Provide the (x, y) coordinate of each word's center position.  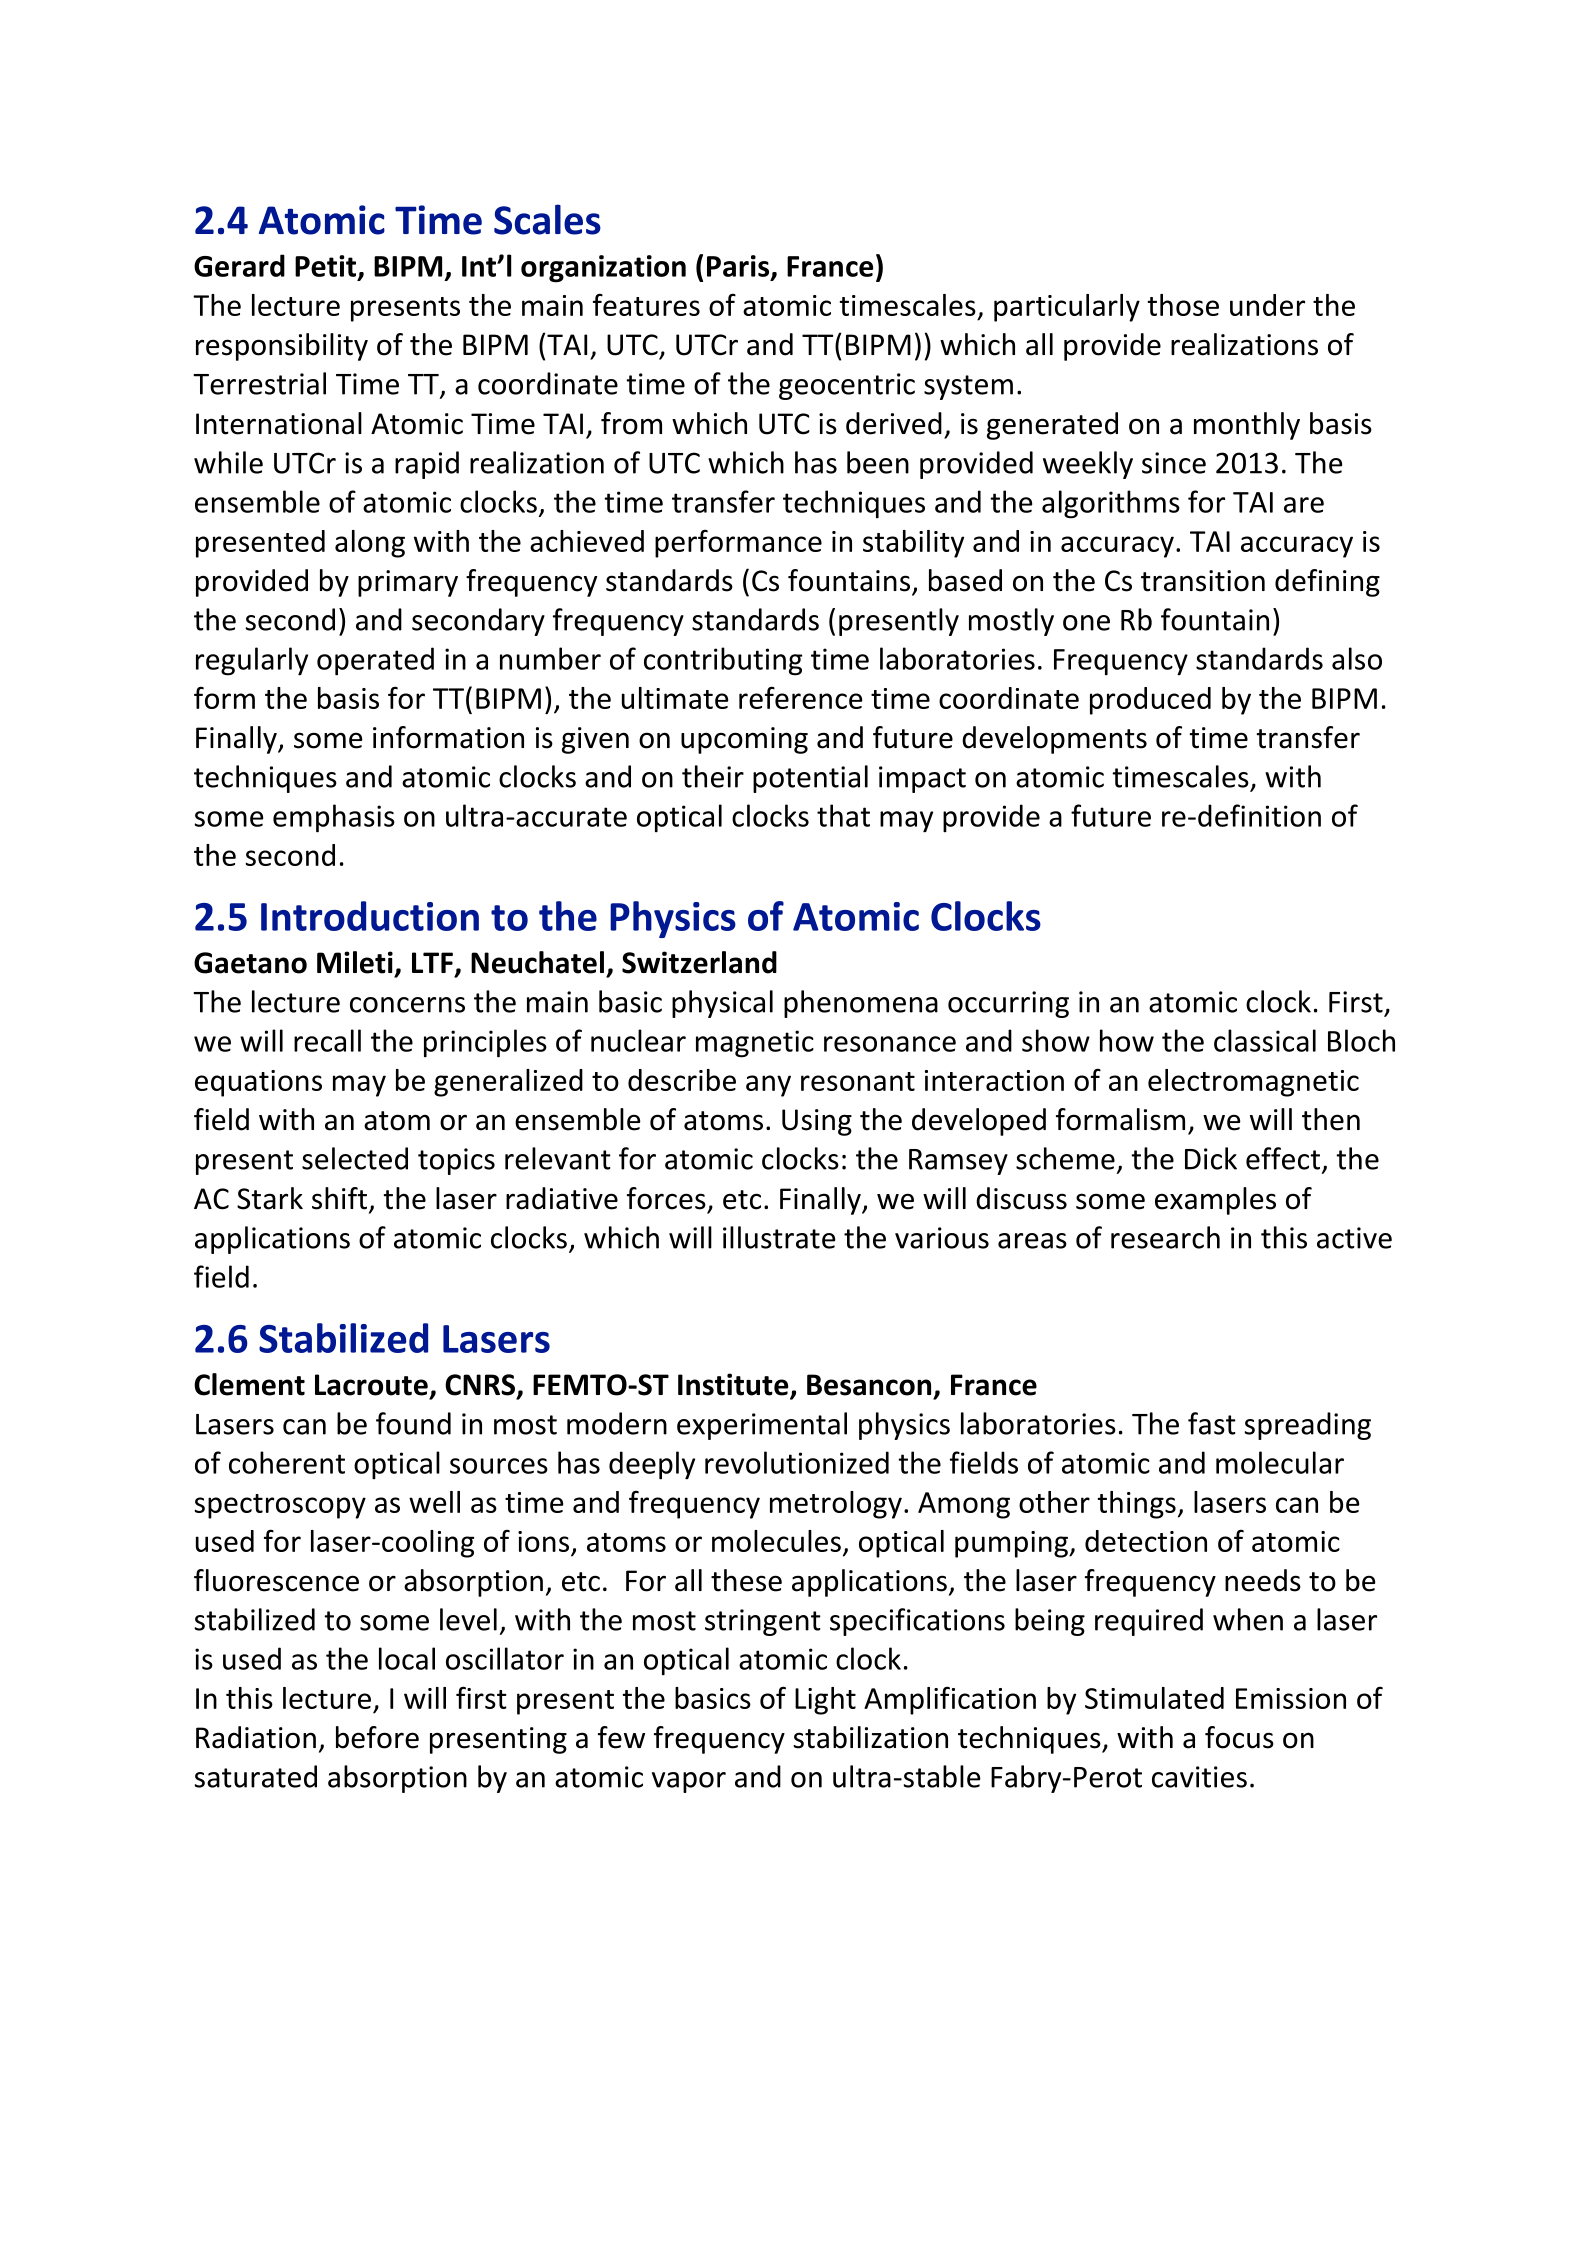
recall (327, 1040)
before (377, 1737)
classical (1265, 1040)
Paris (738, 266)
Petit (327, 267)
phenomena (861, 1004)
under (1267, 305)
